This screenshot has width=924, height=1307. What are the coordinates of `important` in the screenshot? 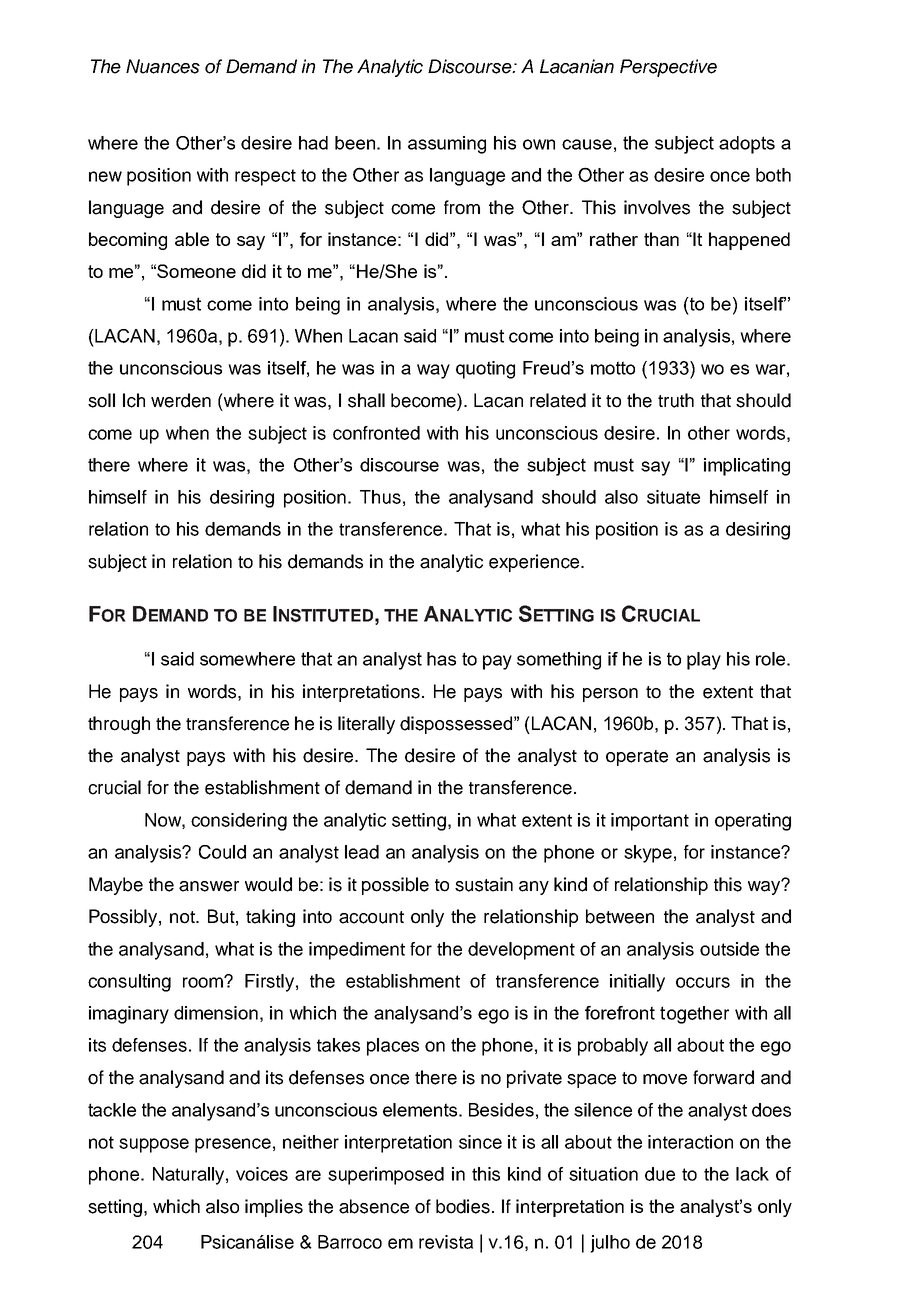 It's located at (650, 822).
